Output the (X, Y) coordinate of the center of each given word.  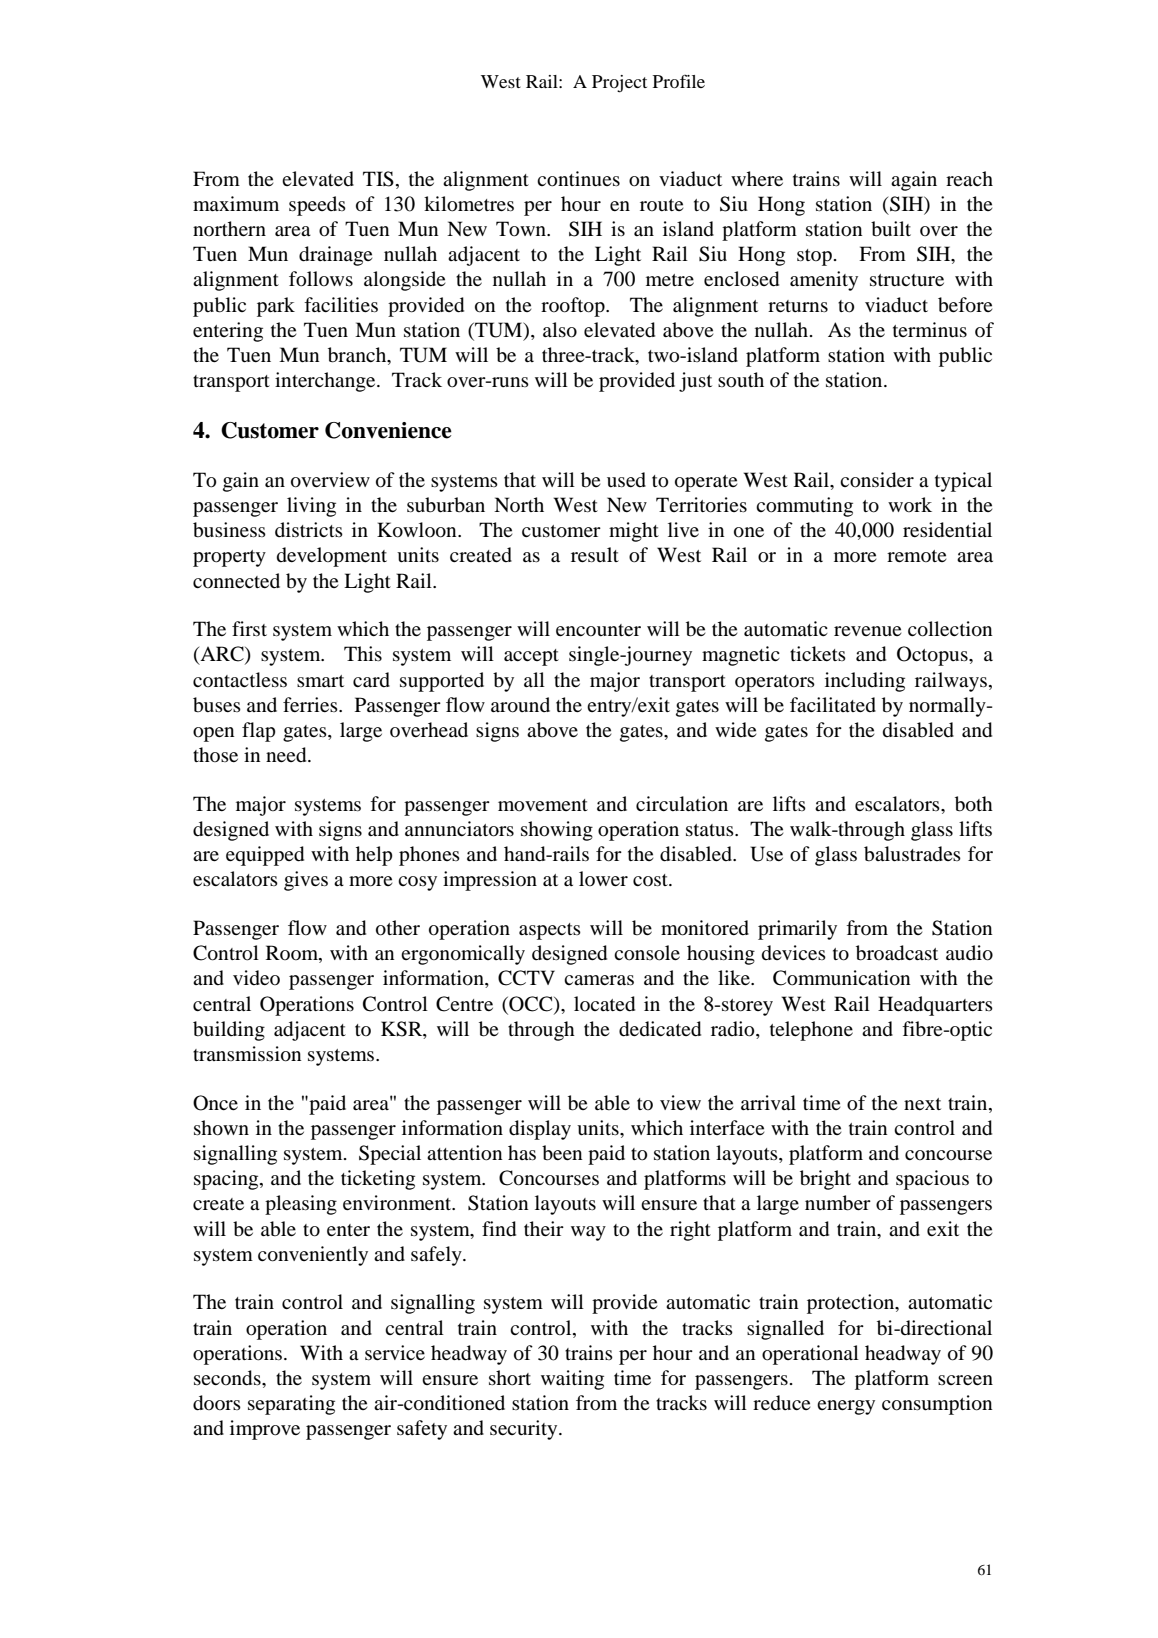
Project (619, 84)
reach (969, 178)
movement (543, 805)
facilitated (833, 705)
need (287, 755)
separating (291, 1405)
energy (846, 1407)
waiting (572, 1380)
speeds (317, 206)
